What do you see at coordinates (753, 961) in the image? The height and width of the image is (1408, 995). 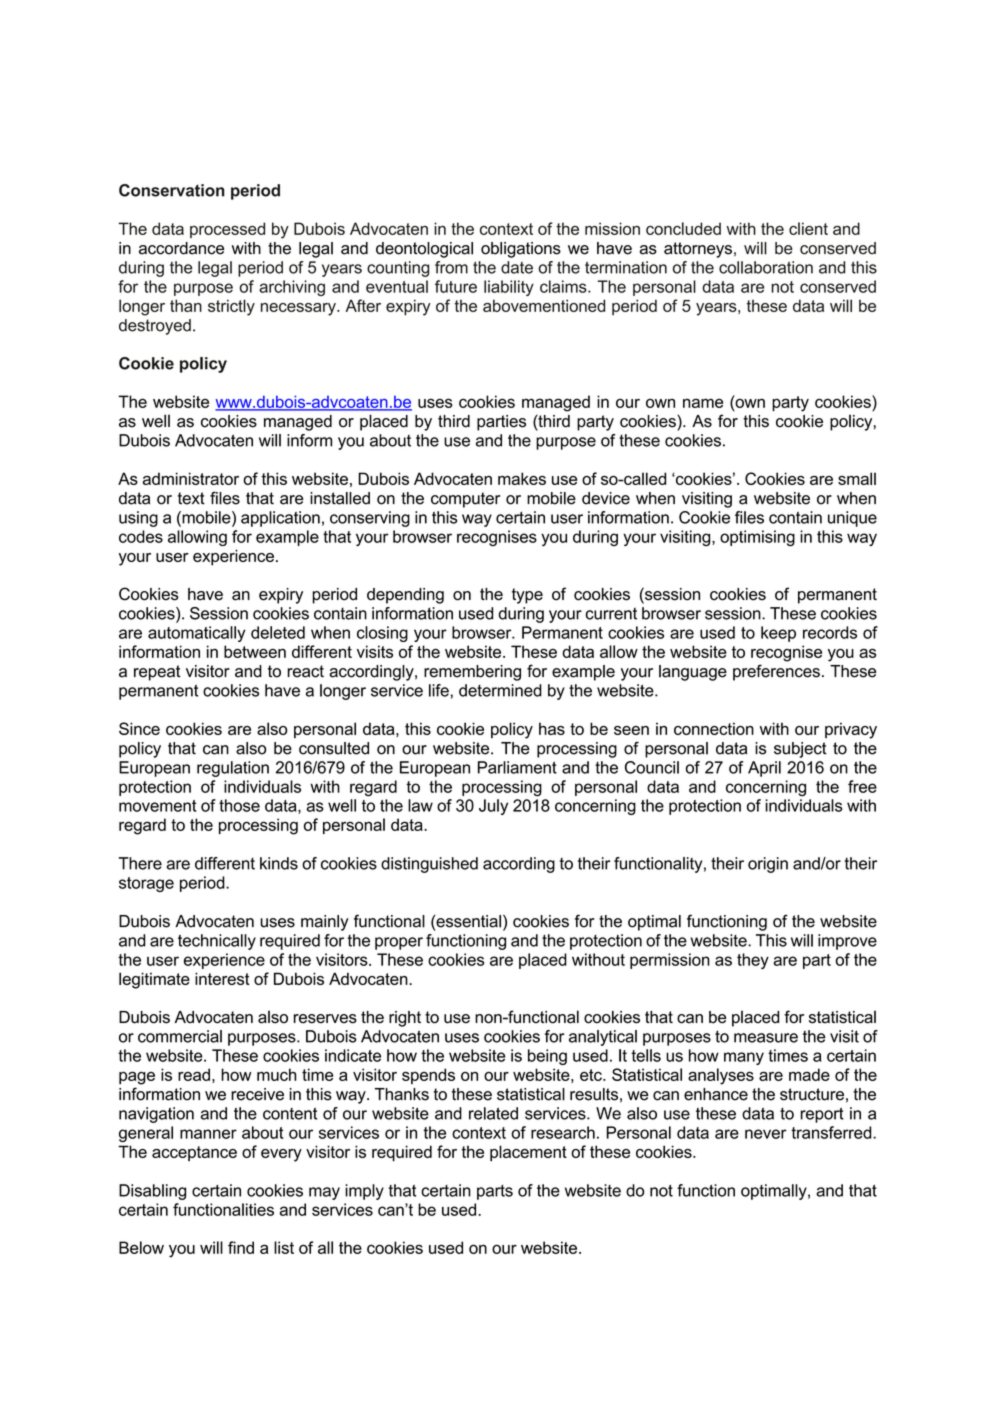 I see `they` at bounding box center [753, 961].
